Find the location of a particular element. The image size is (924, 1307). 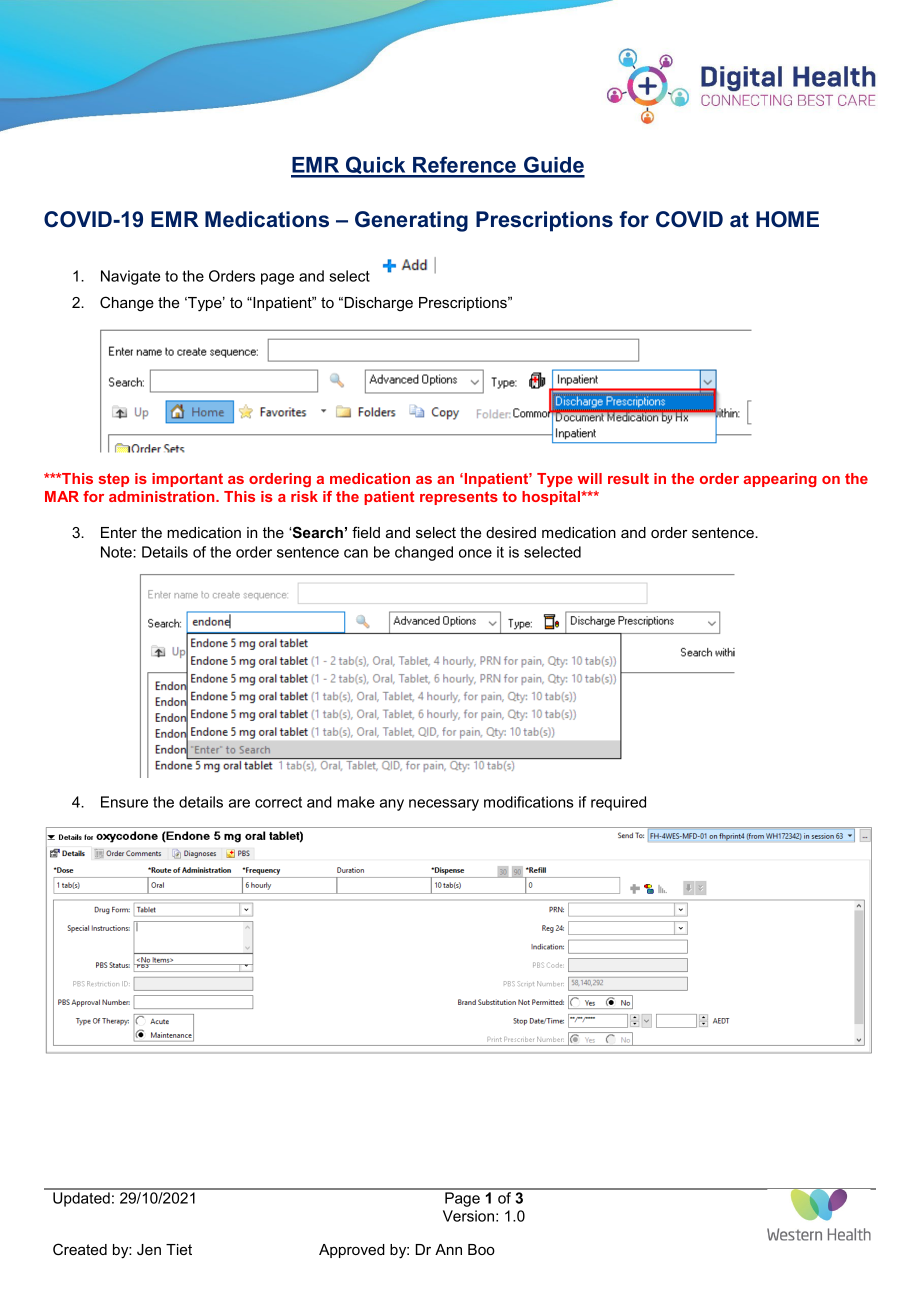

Jen is located at coordinates (149, 1249).
